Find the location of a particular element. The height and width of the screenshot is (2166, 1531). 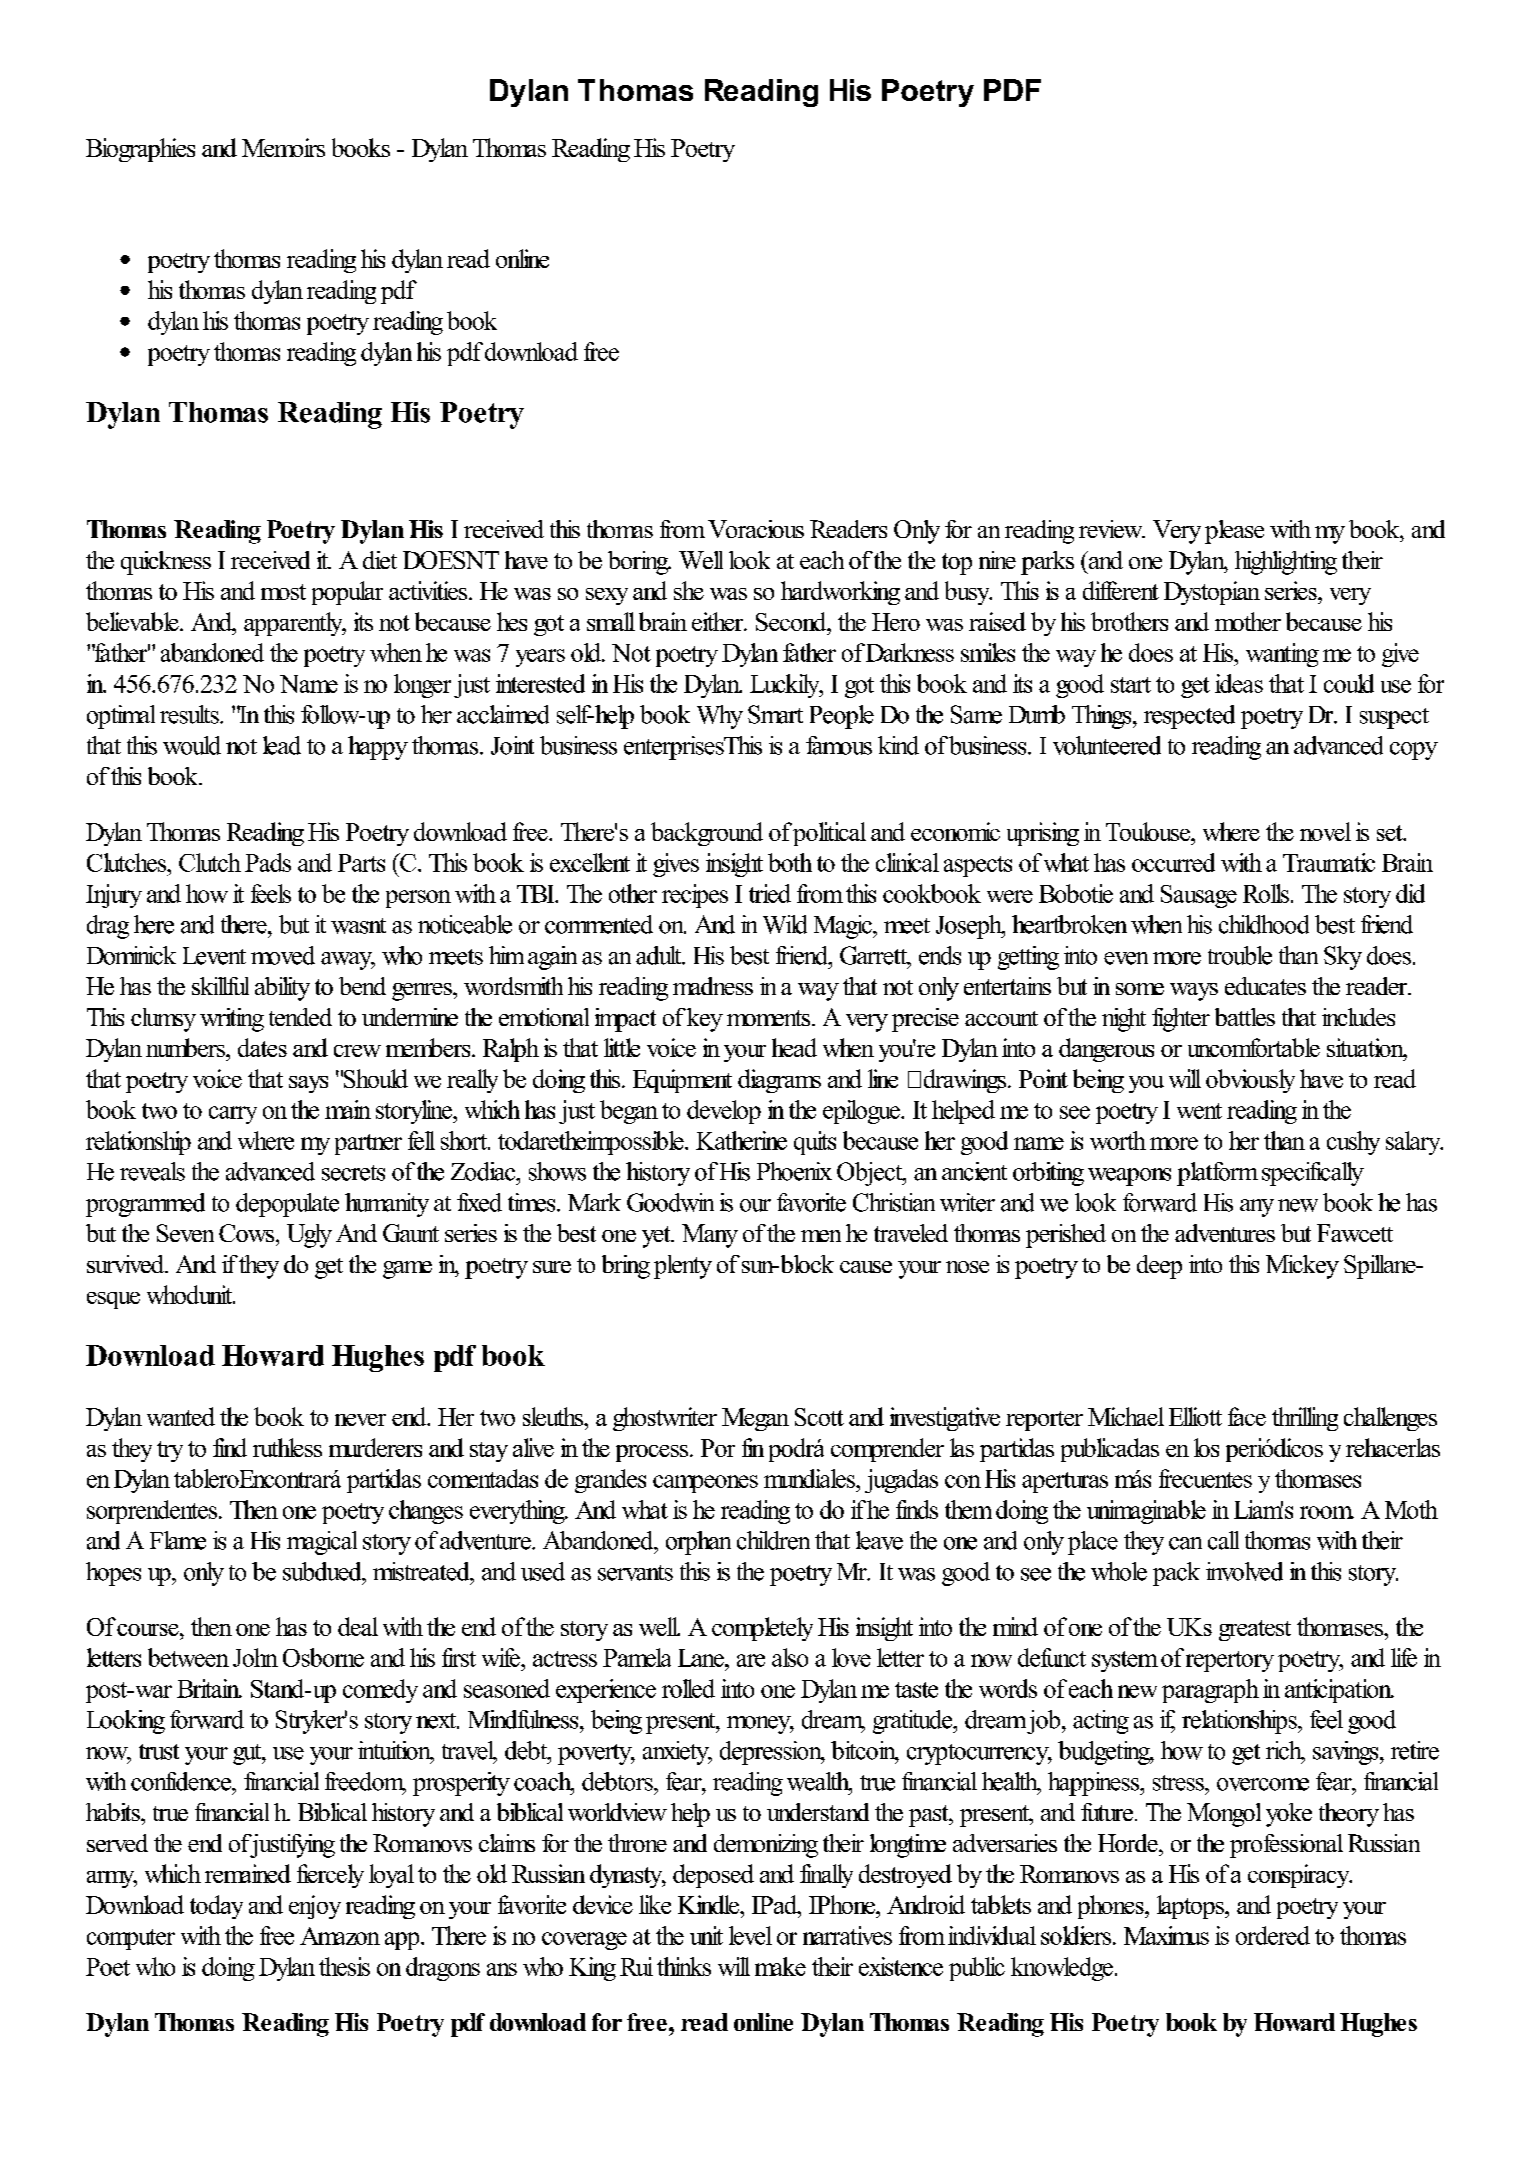

Rolls is located at coordinates (1266, 893).
